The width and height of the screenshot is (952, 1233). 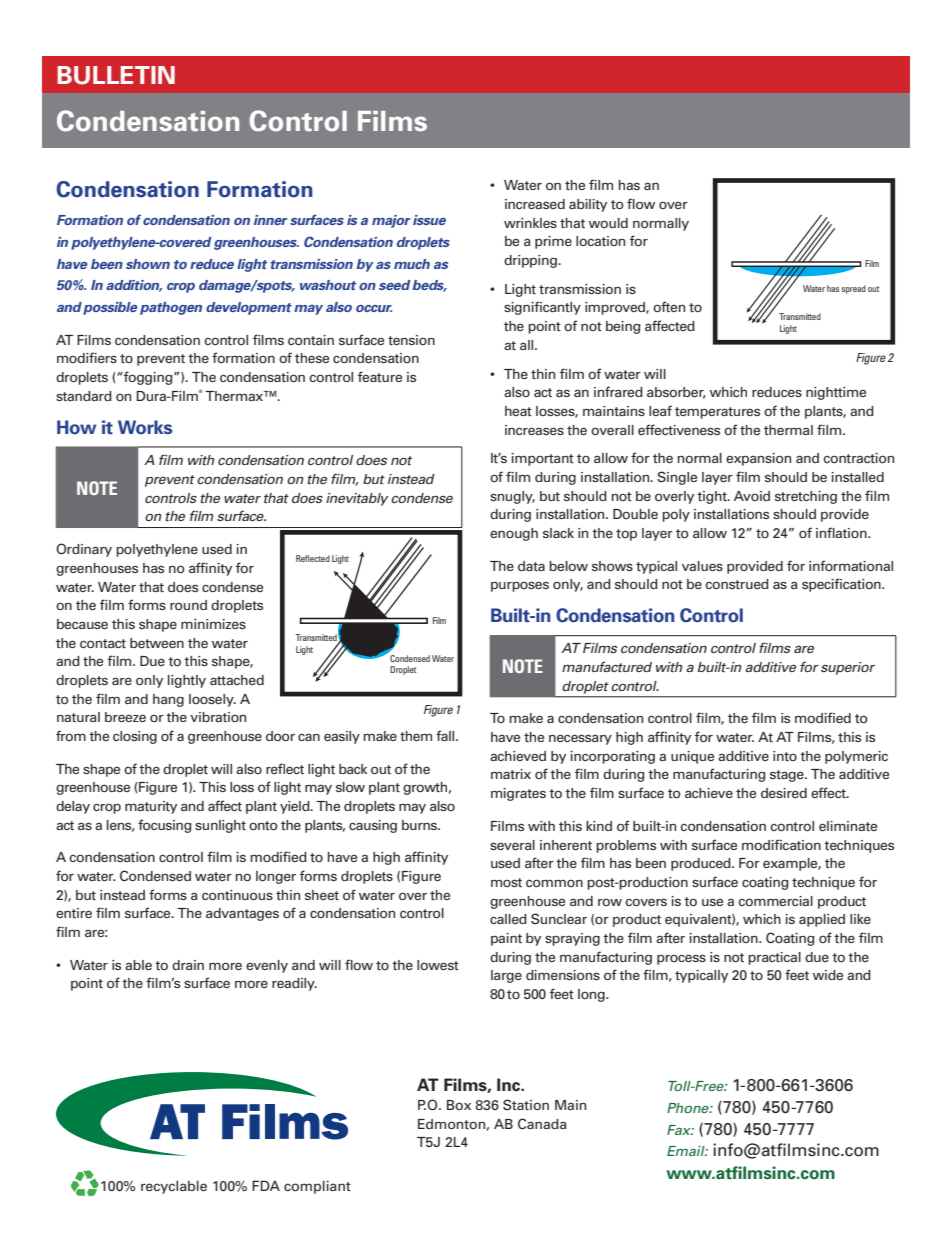 What do you see at coordinates (266, 1185) in the screenshot?
I see `FDA` at bounding box center [266, 1185].
